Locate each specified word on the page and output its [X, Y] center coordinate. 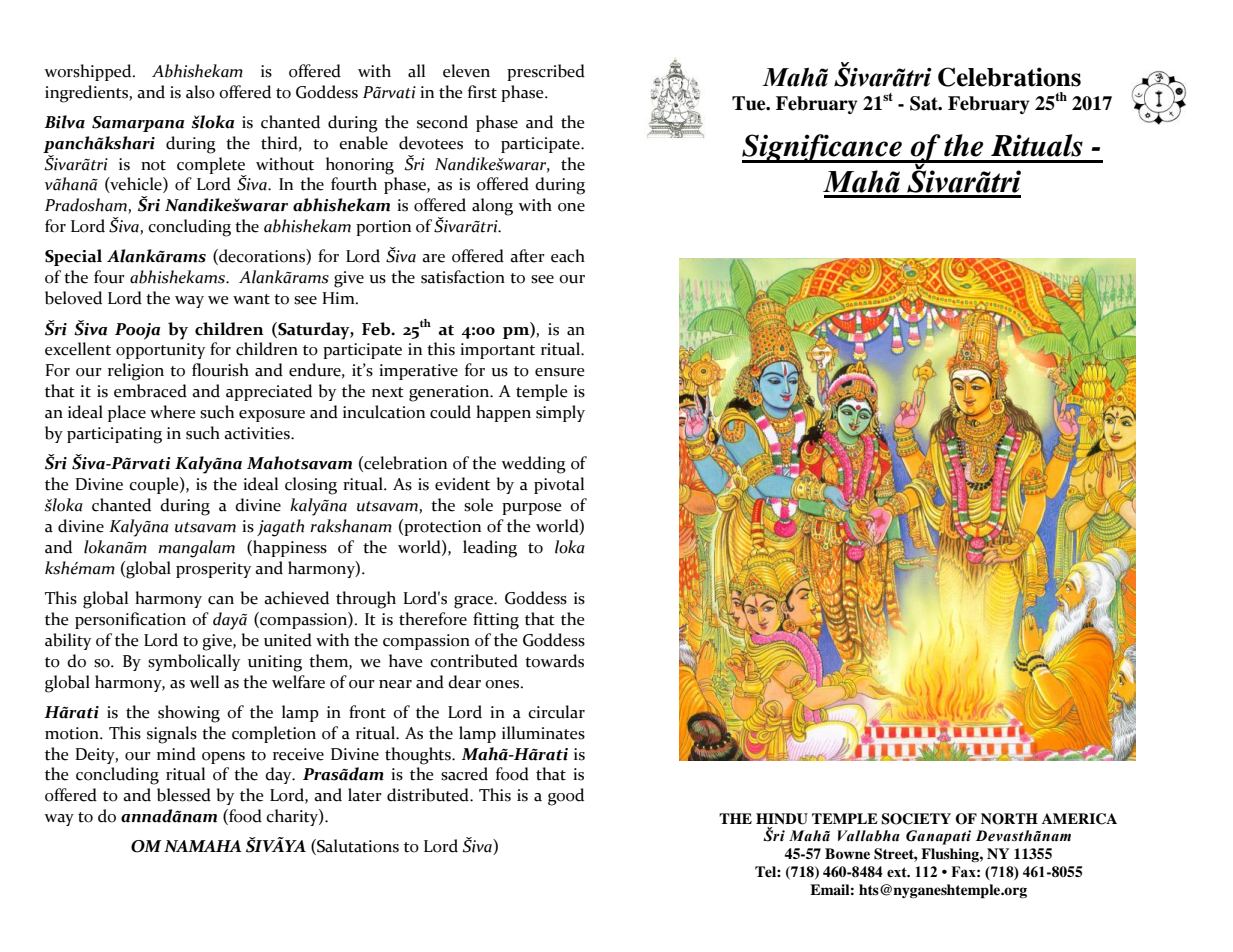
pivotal [559, 485]
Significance [823, 148]
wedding [533, 465]
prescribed [546, 72]
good [566, 797]
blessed [184, 795]
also [200, 92]
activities [258, 433]
